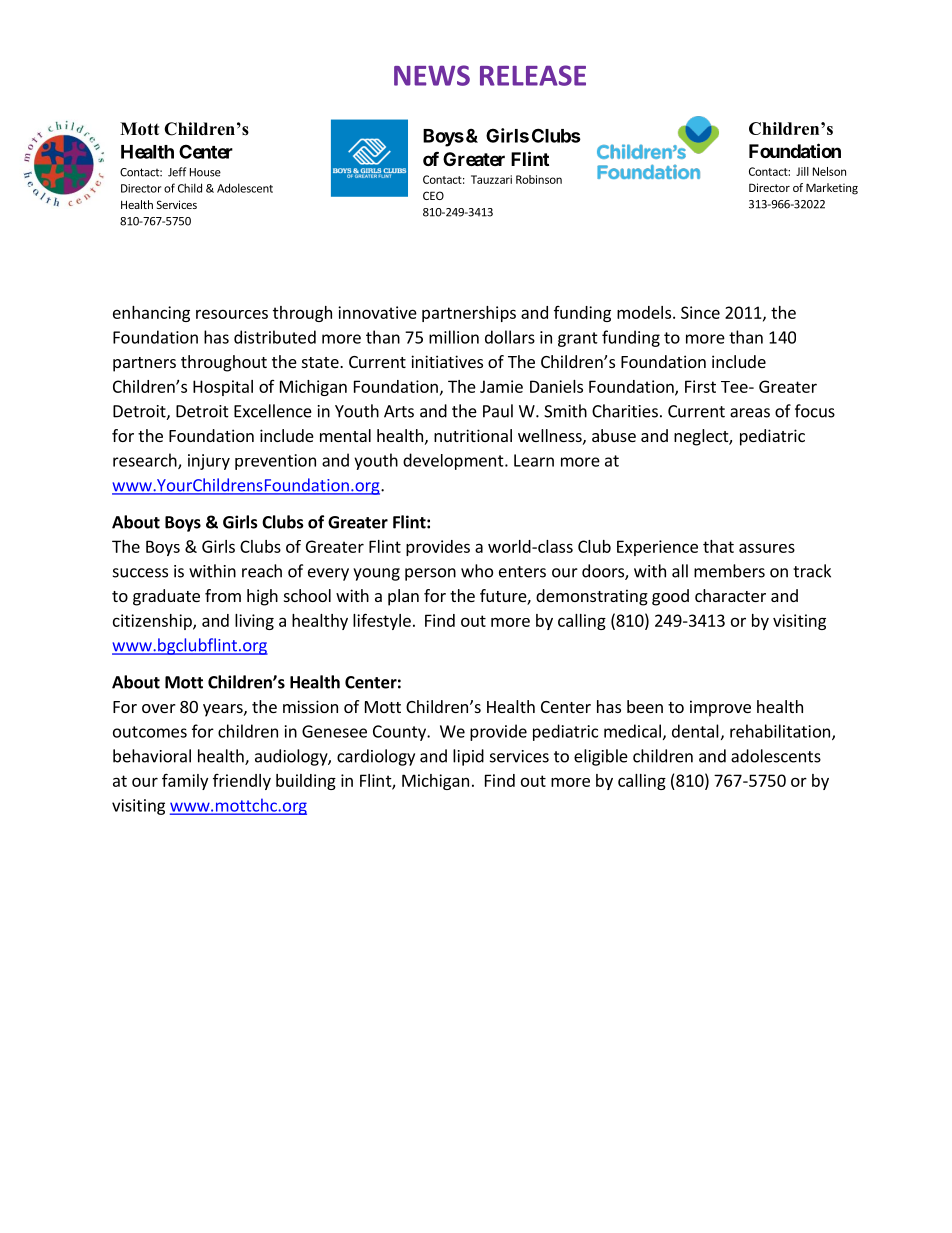 Image resolution: width=952 pixels, height=1233 pixels. What do you see at coordinates (262, 571) in the screenshot?
I see `reach` at bounding box center [262, 571].
